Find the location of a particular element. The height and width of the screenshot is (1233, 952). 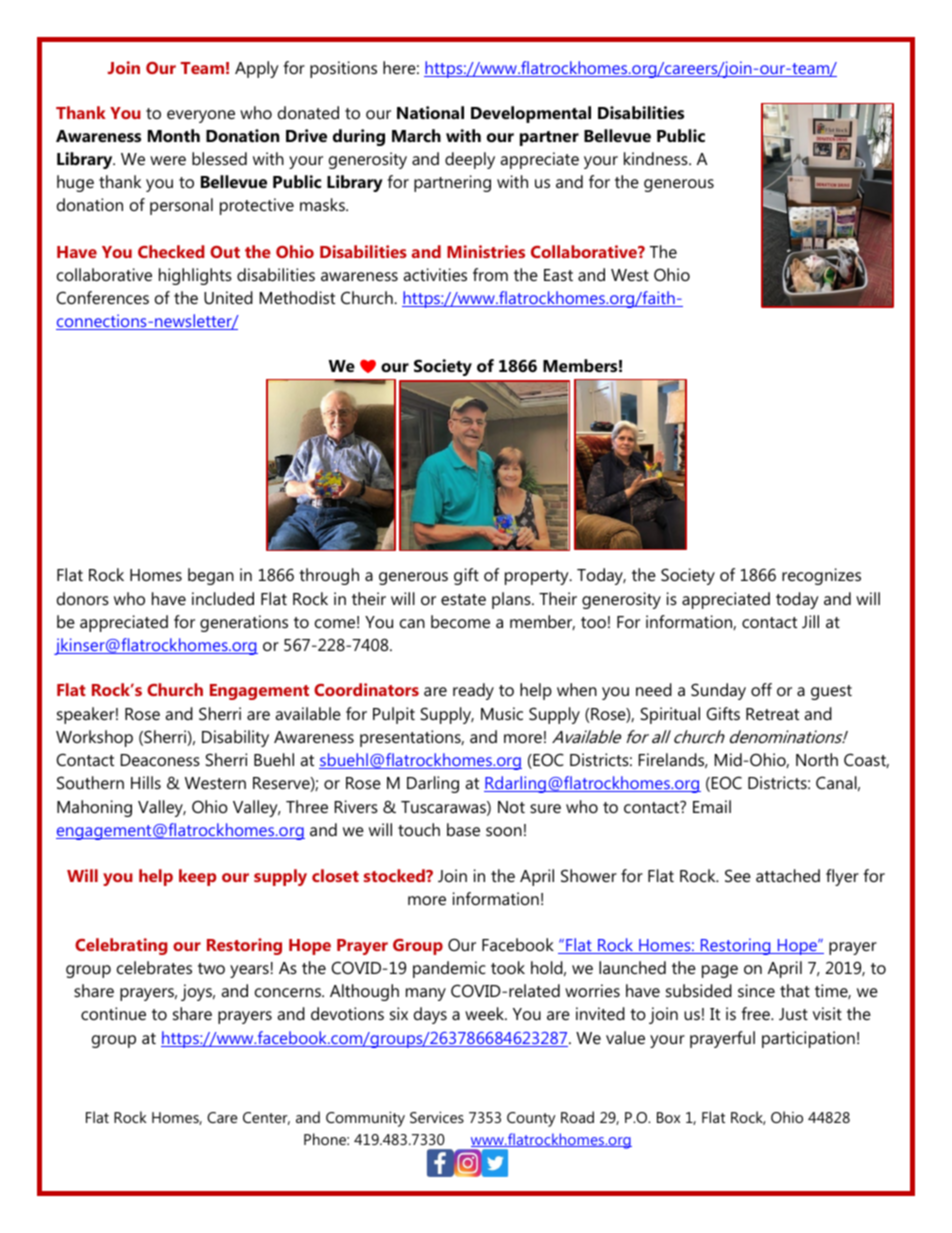

National is located at coordinates (430, 112).
